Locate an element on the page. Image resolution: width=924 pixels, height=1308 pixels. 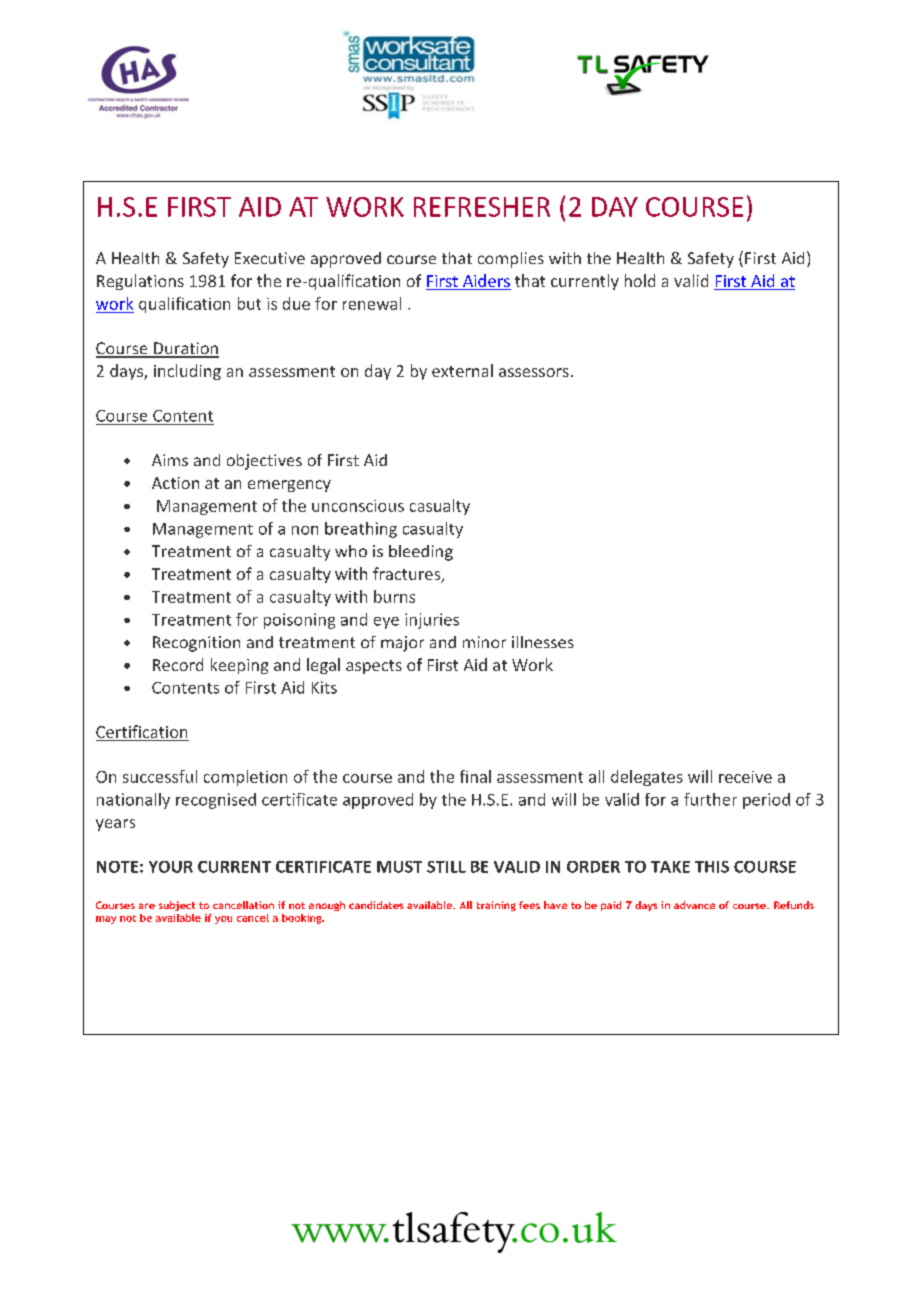
Executive is located at coordinates (270, 258).
